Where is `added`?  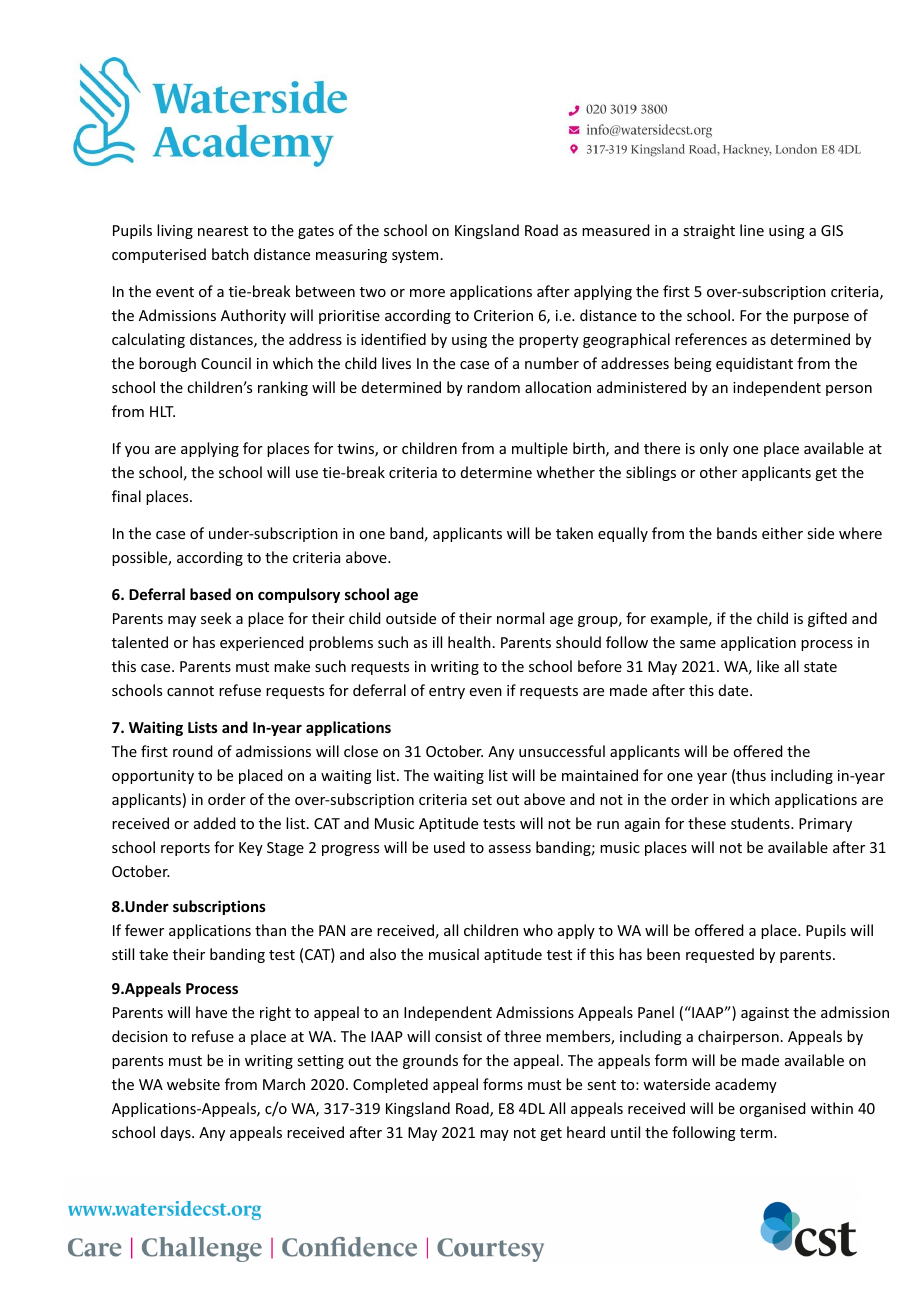
added is located at coordinates (215, 823).
